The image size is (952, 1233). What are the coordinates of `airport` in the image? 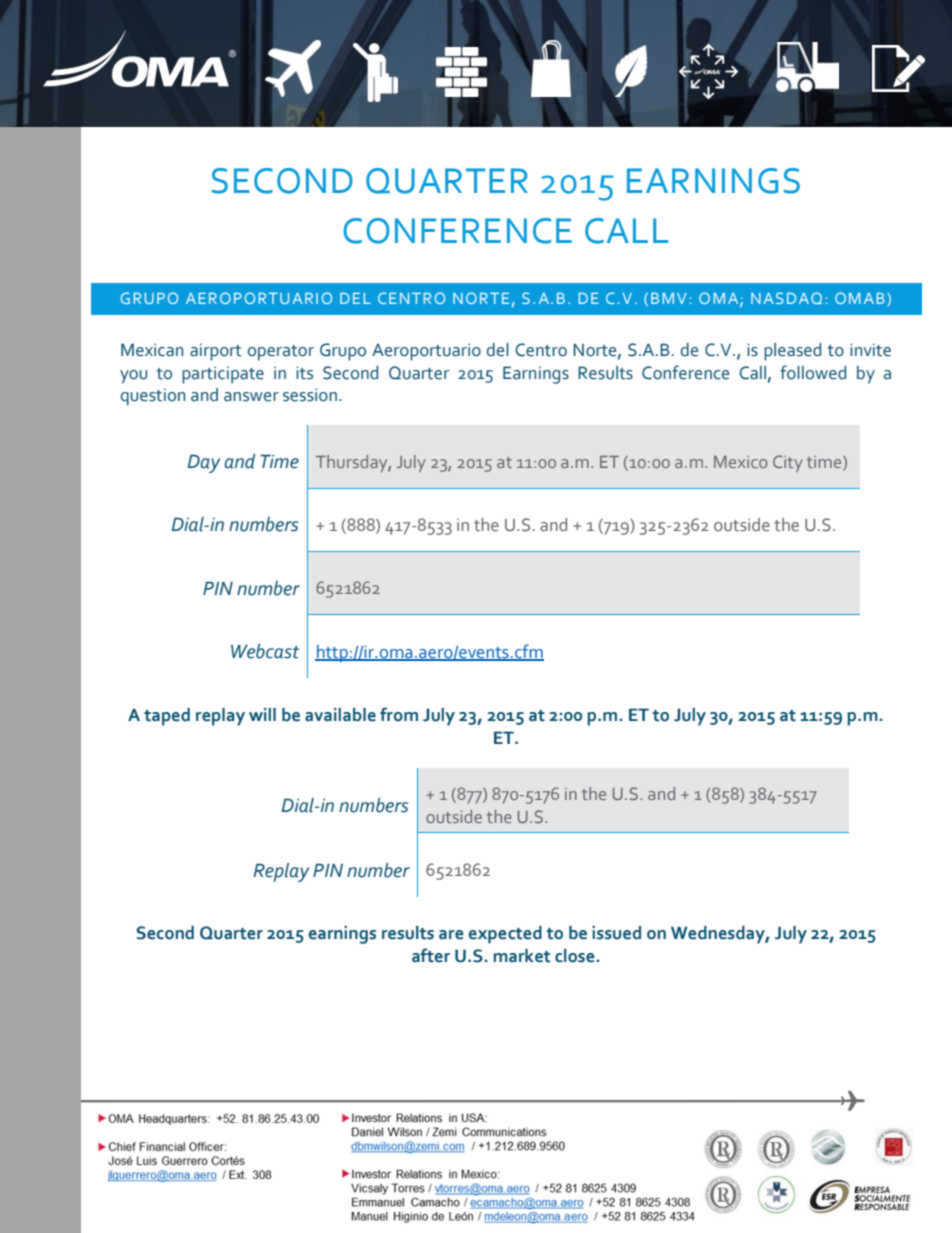 It's located at (216, 352).
